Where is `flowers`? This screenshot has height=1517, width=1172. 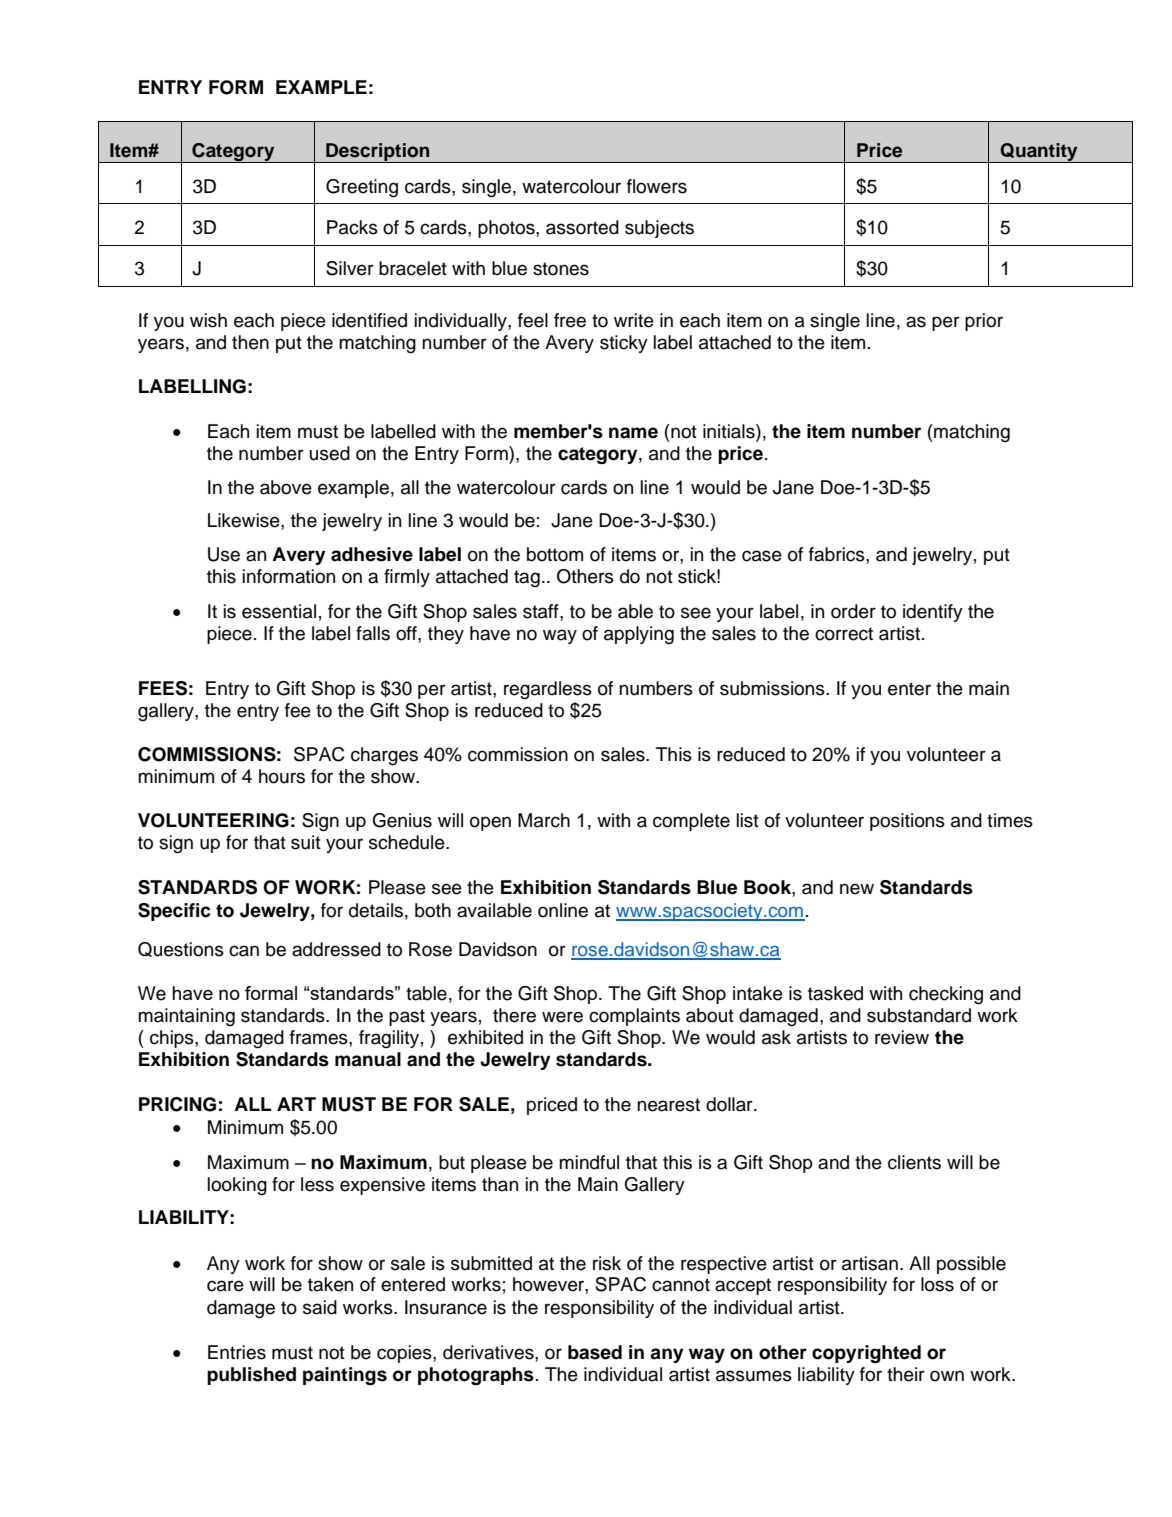 flowers is located at coordinates (657, 186).
